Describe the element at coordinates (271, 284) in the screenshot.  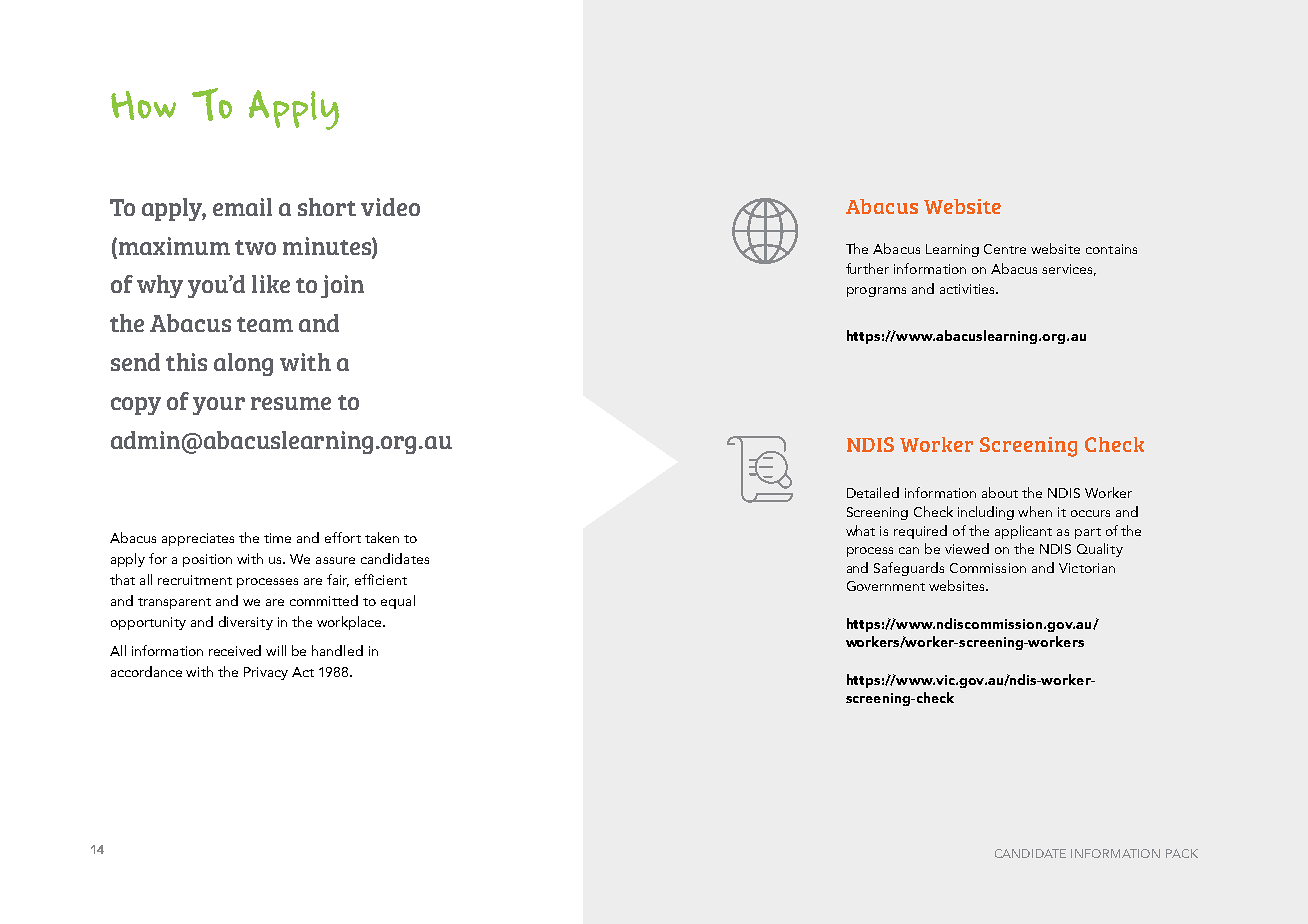
I see `like` at that location.
